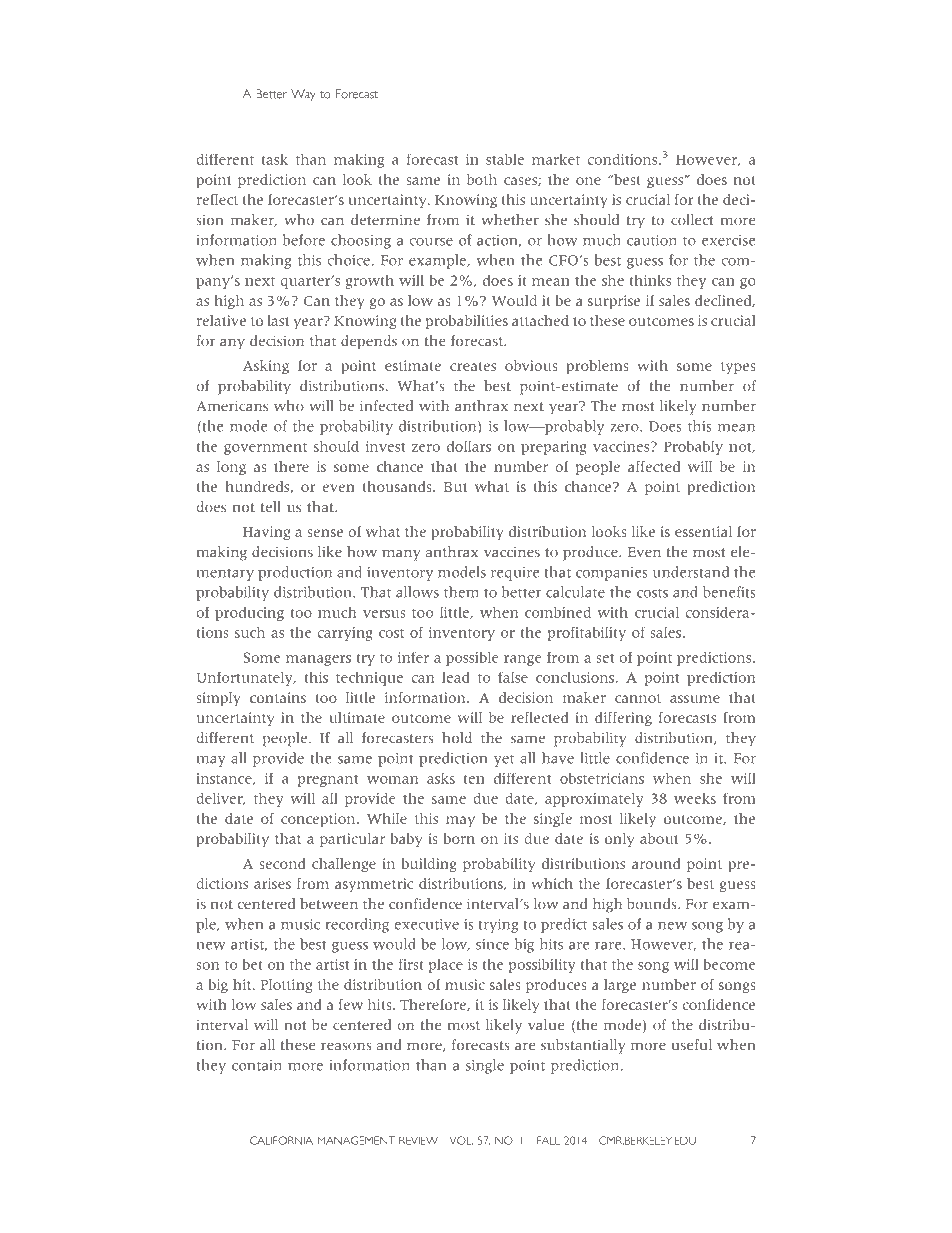  Describe the element at coordinates (461, 592) in the screenshot. I see `them` at that location.
